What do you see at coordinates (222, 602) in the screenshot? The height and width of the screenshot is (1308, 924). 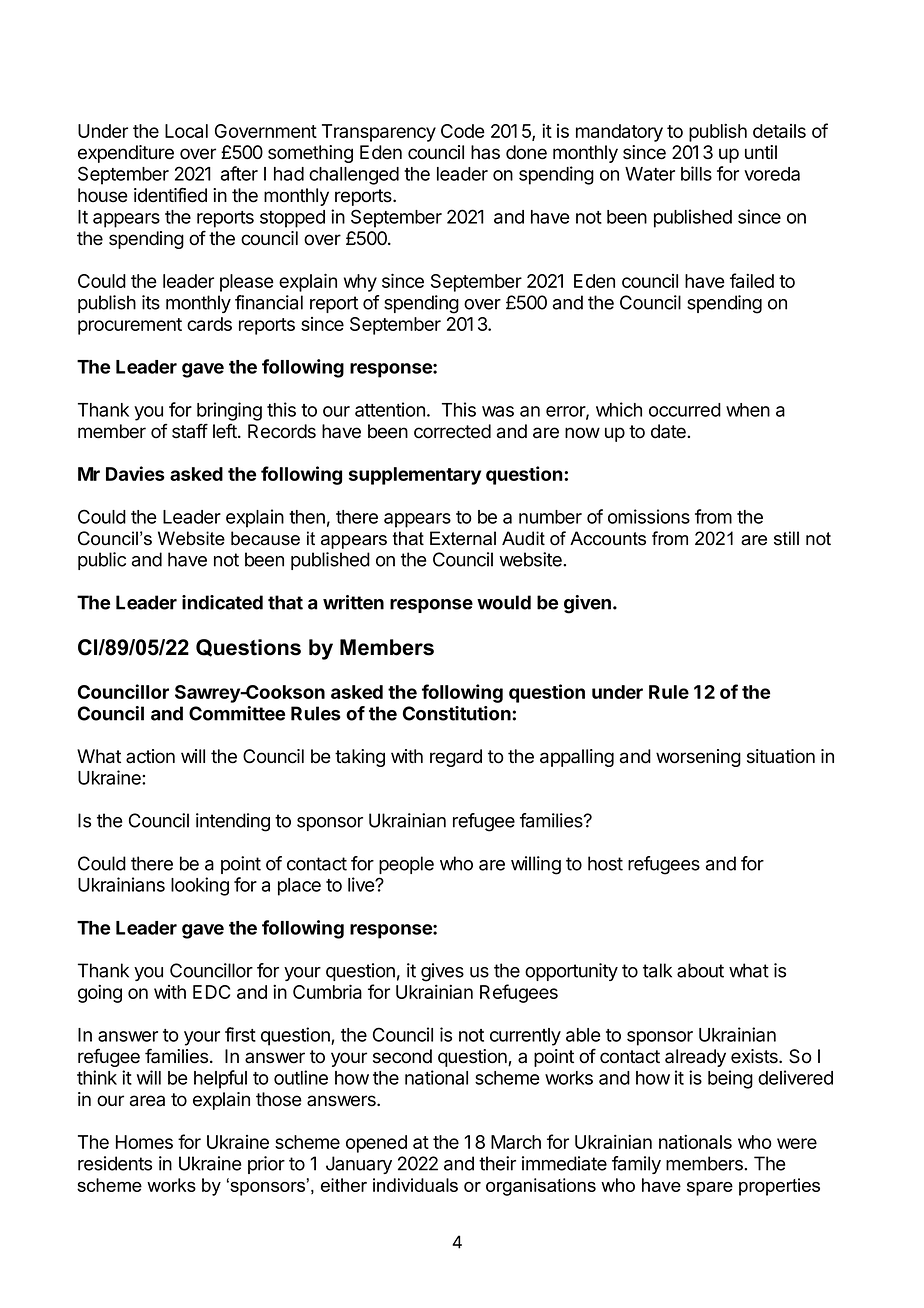 I see `indicated` at bounding box center [222, 602].
